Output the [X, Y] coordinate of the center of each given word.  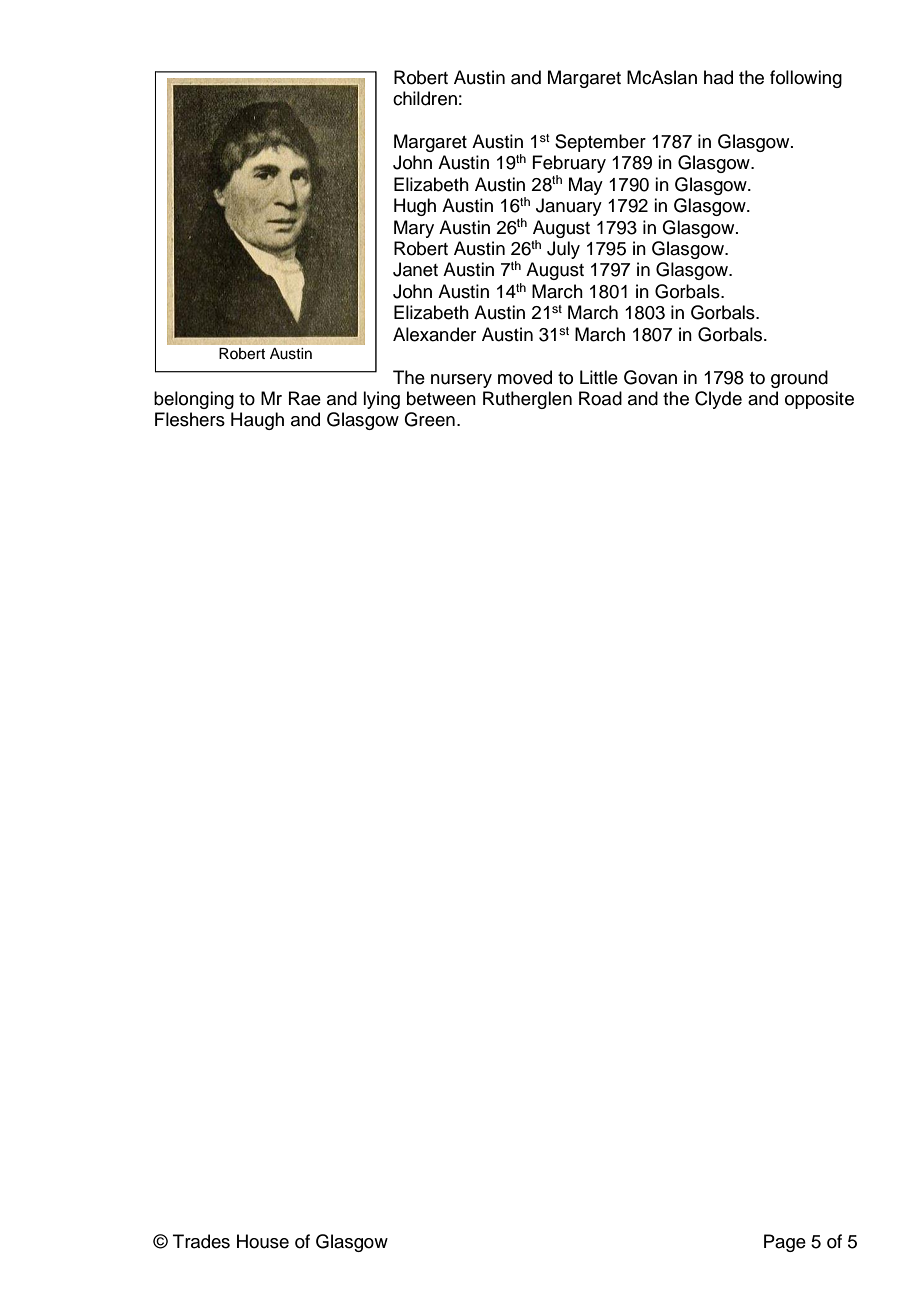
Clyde [718, 400]
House [263, 1241]
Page [785, 1243]
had [718, 77]
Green [429, 419]
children [425, 98]
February [569, 165]
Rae [305, 398]
